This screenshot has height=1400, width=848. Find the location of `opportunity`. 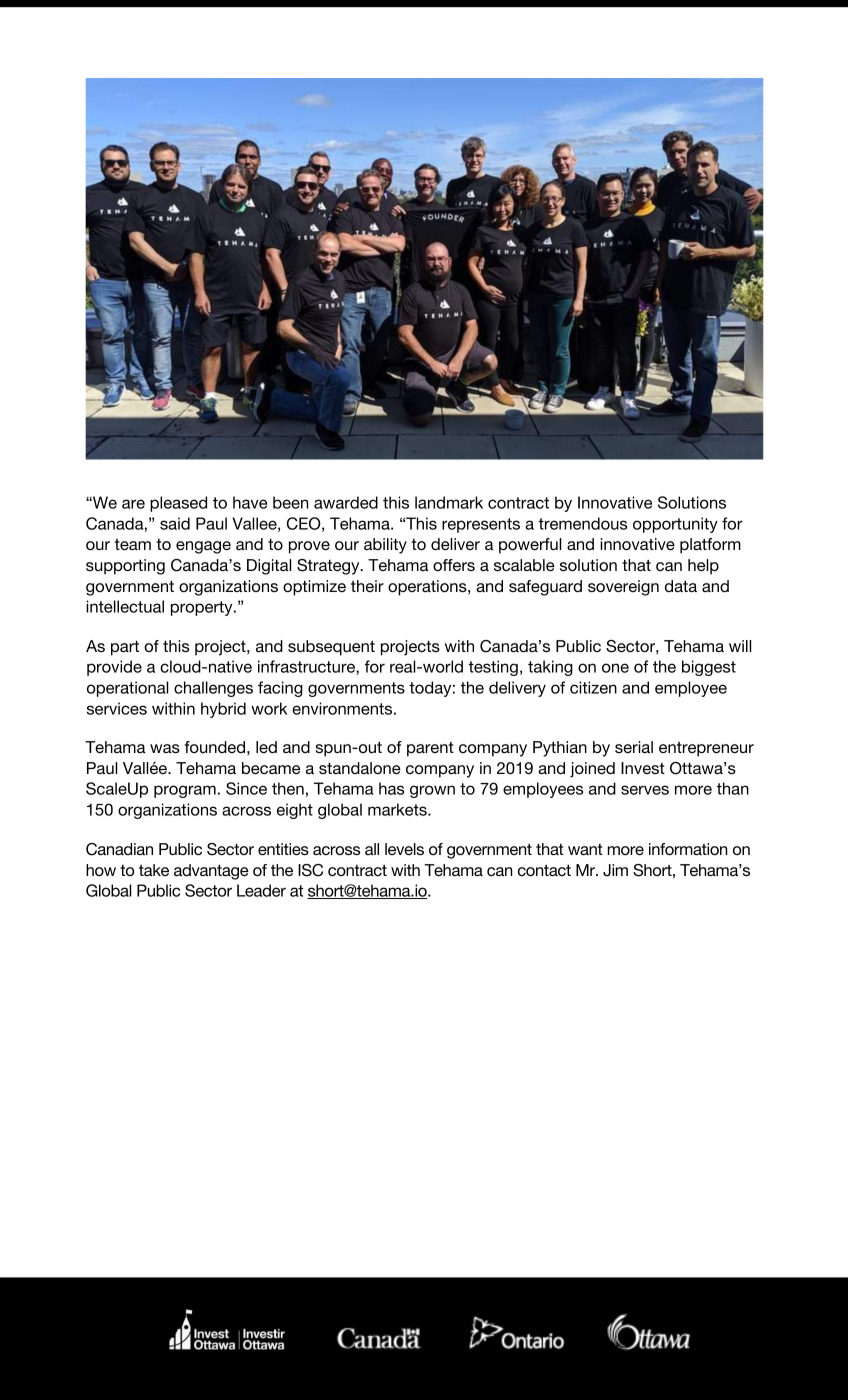

opportunity is located at coordinates (675, 525).
